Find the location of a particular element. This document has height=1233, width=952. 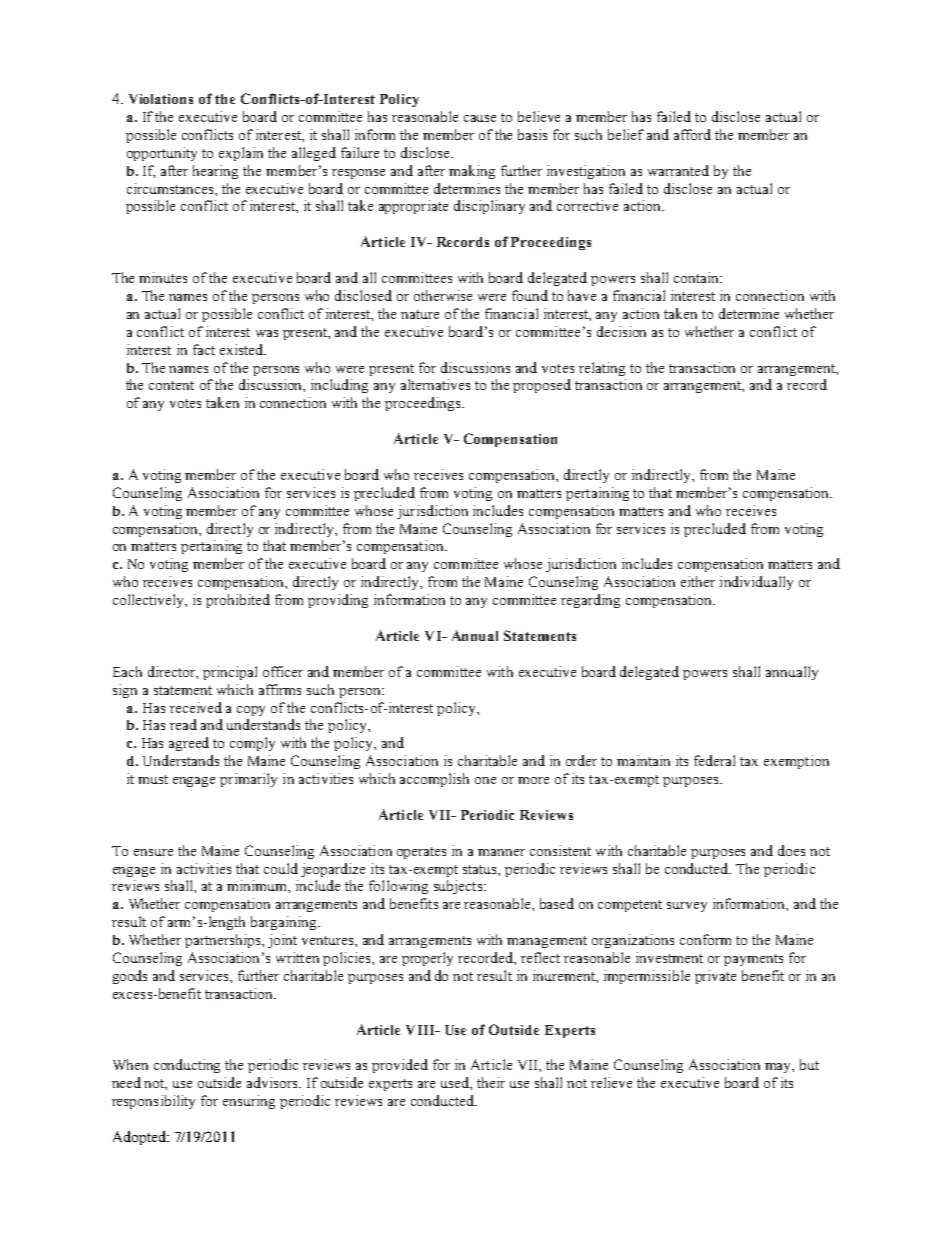

ensuring is located at coordinates (249, 1102).
